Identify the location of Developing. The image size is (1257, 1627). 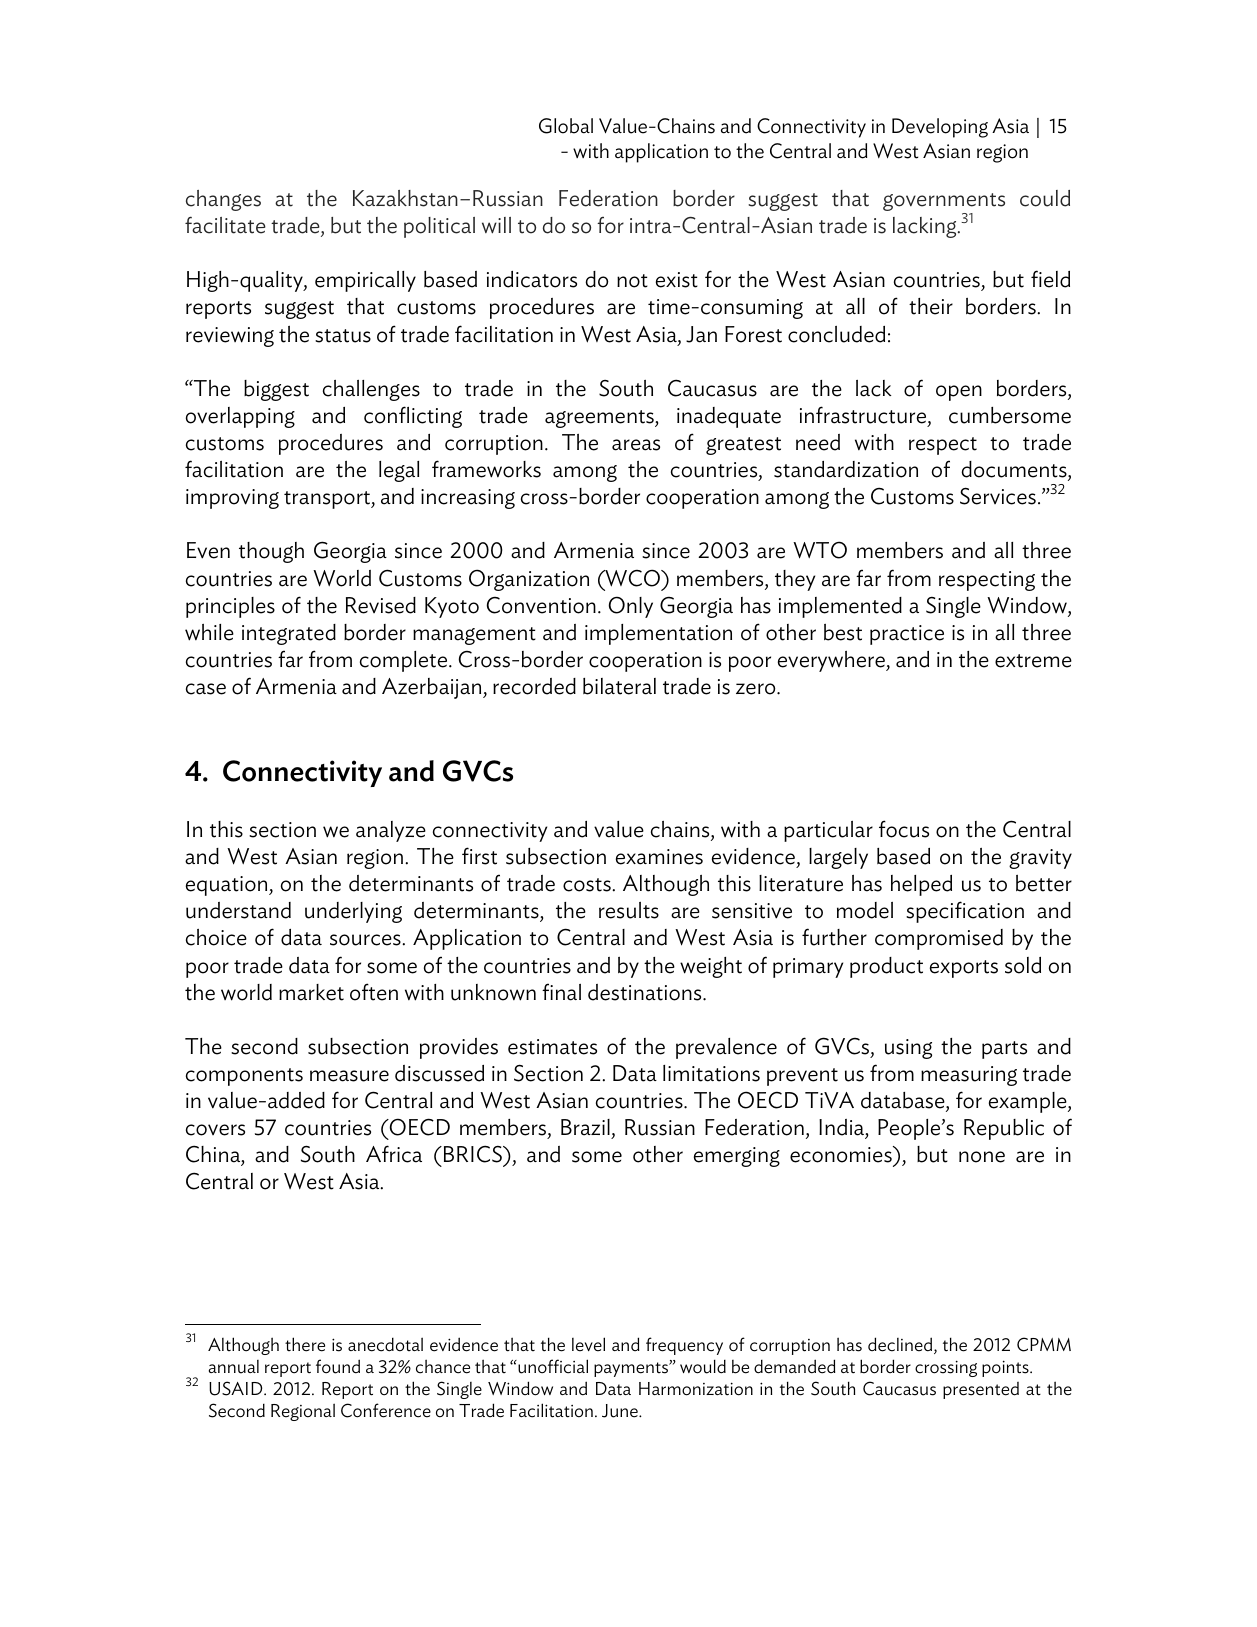
(940, 128).
